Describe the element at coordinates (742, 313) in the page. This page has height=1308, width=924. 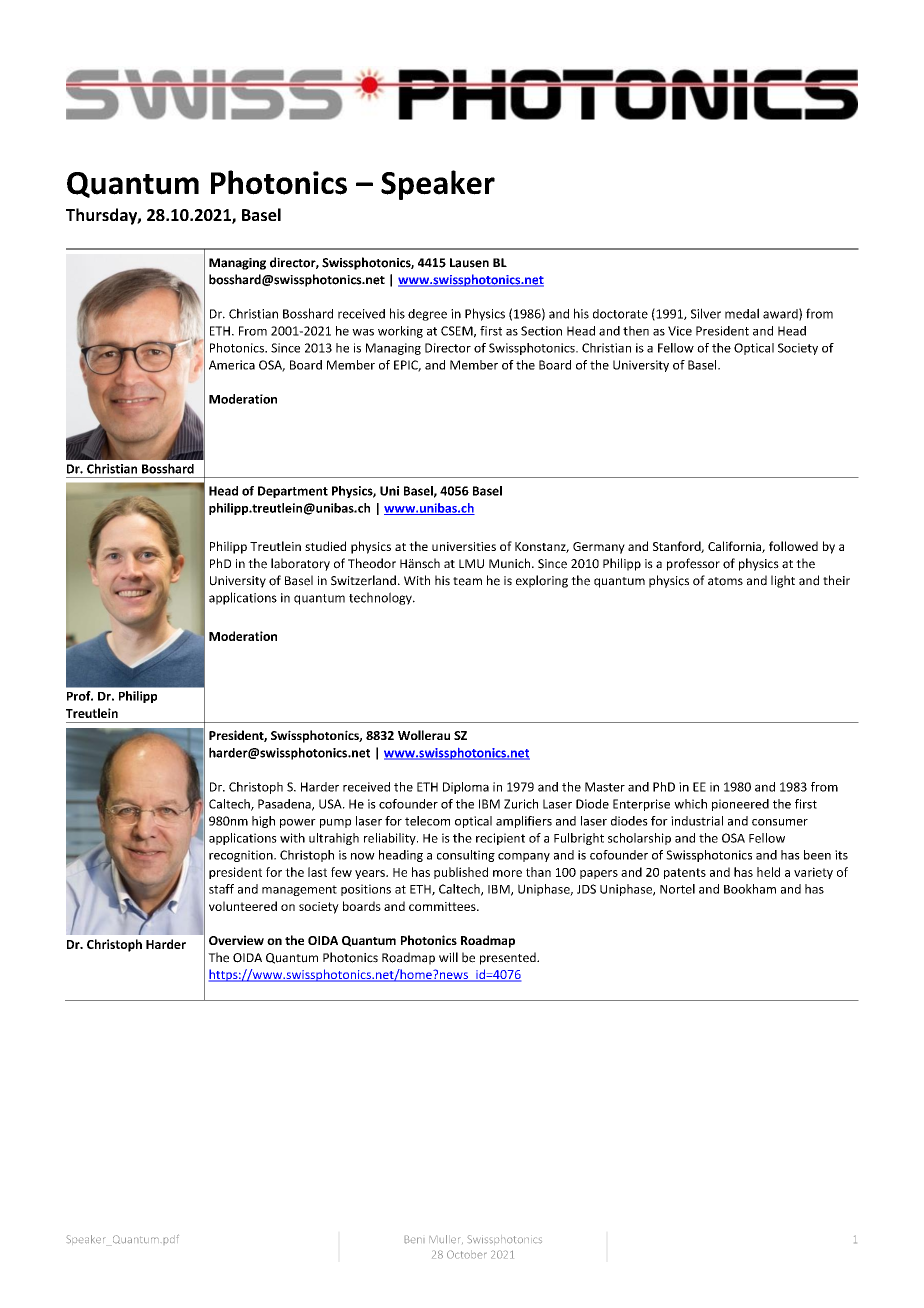
I see `medal` at that location.
